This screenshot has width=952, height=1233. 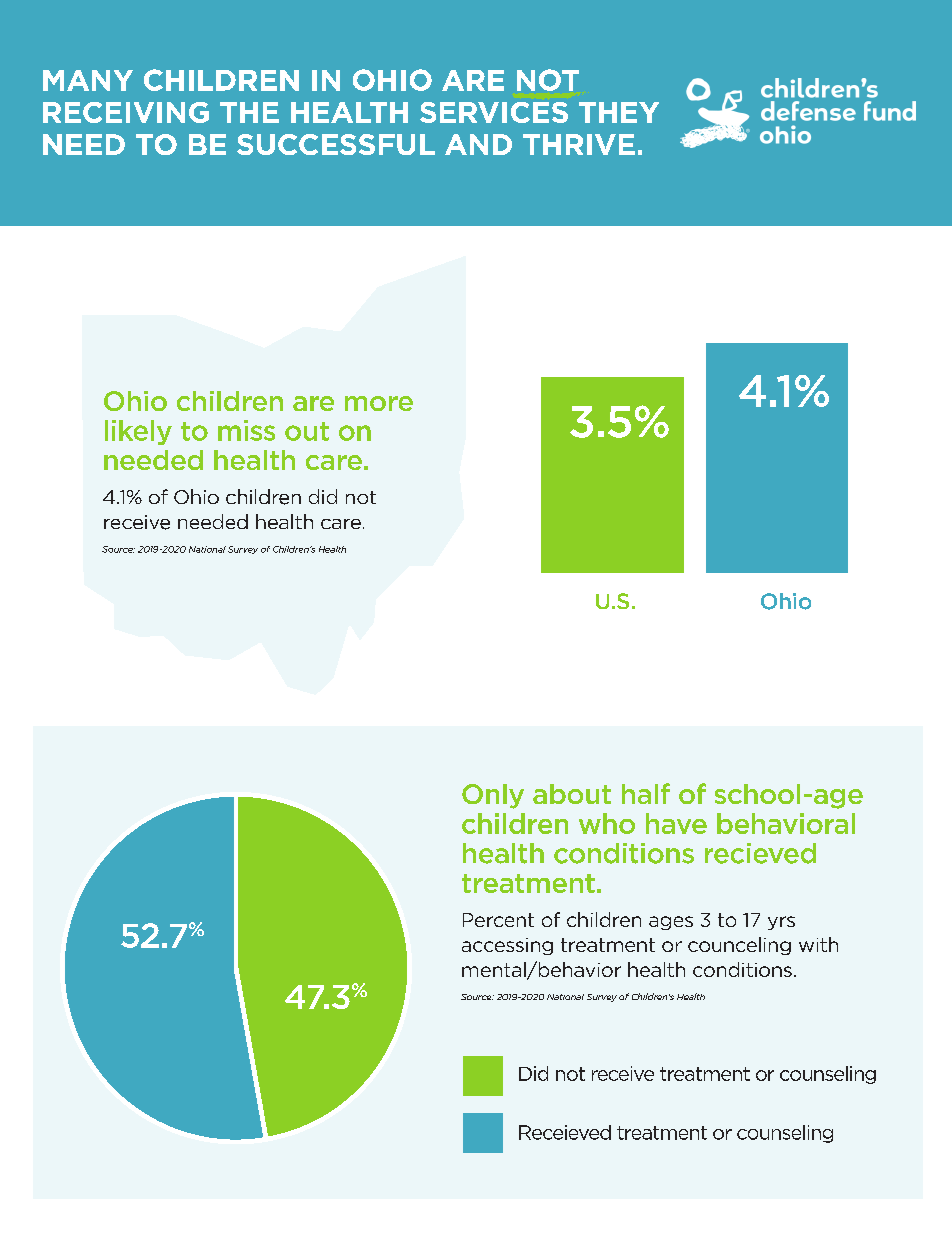 What do you see at coordinates (494, 112) in the screenshot?
I see `SERVICES` at bounding box center [494, 112].
